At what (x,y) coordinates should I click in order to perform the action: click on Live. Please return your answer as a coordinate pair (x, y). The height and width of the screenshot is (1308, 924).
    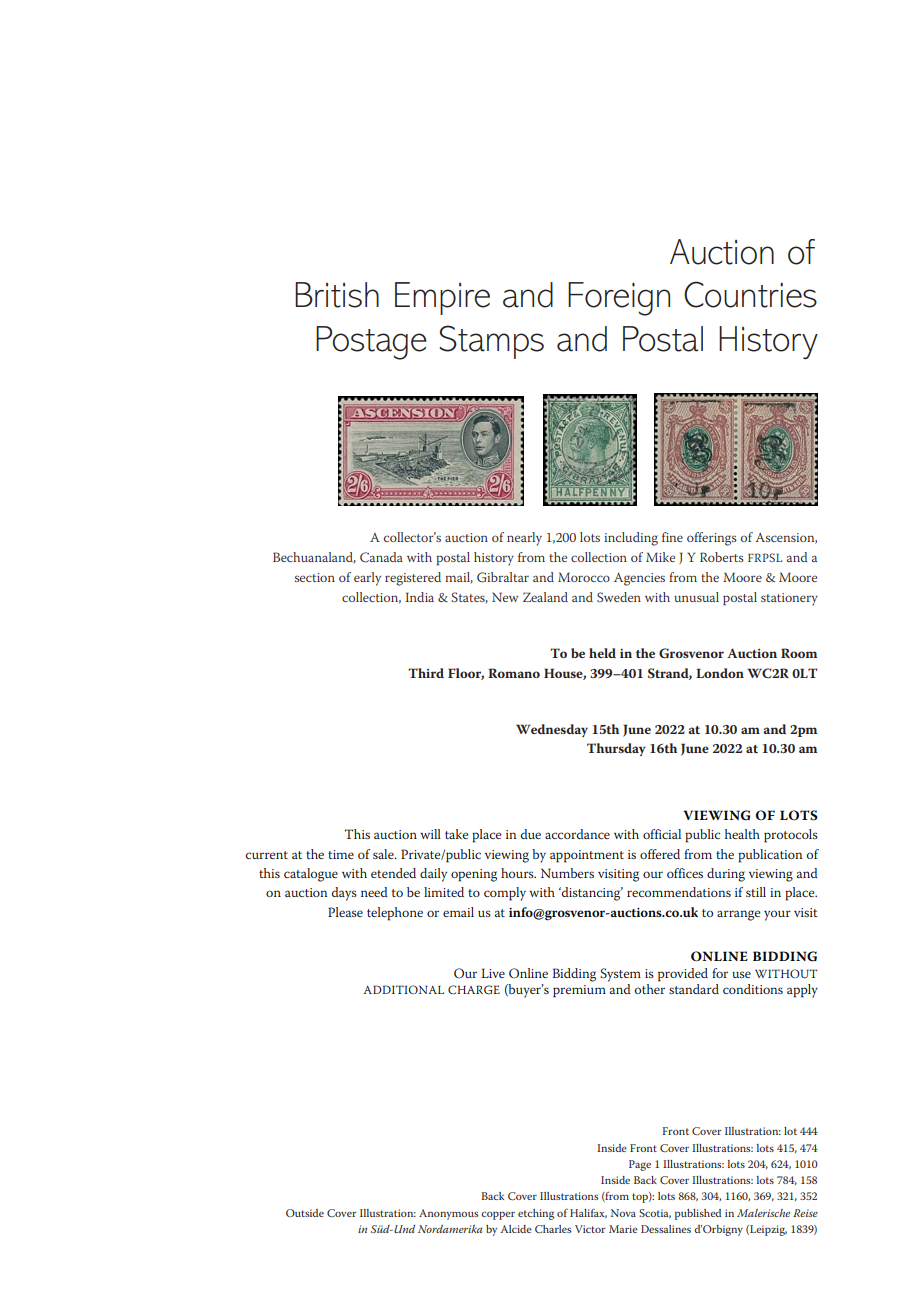
    Looking at the image, I should click on (493, 973).
